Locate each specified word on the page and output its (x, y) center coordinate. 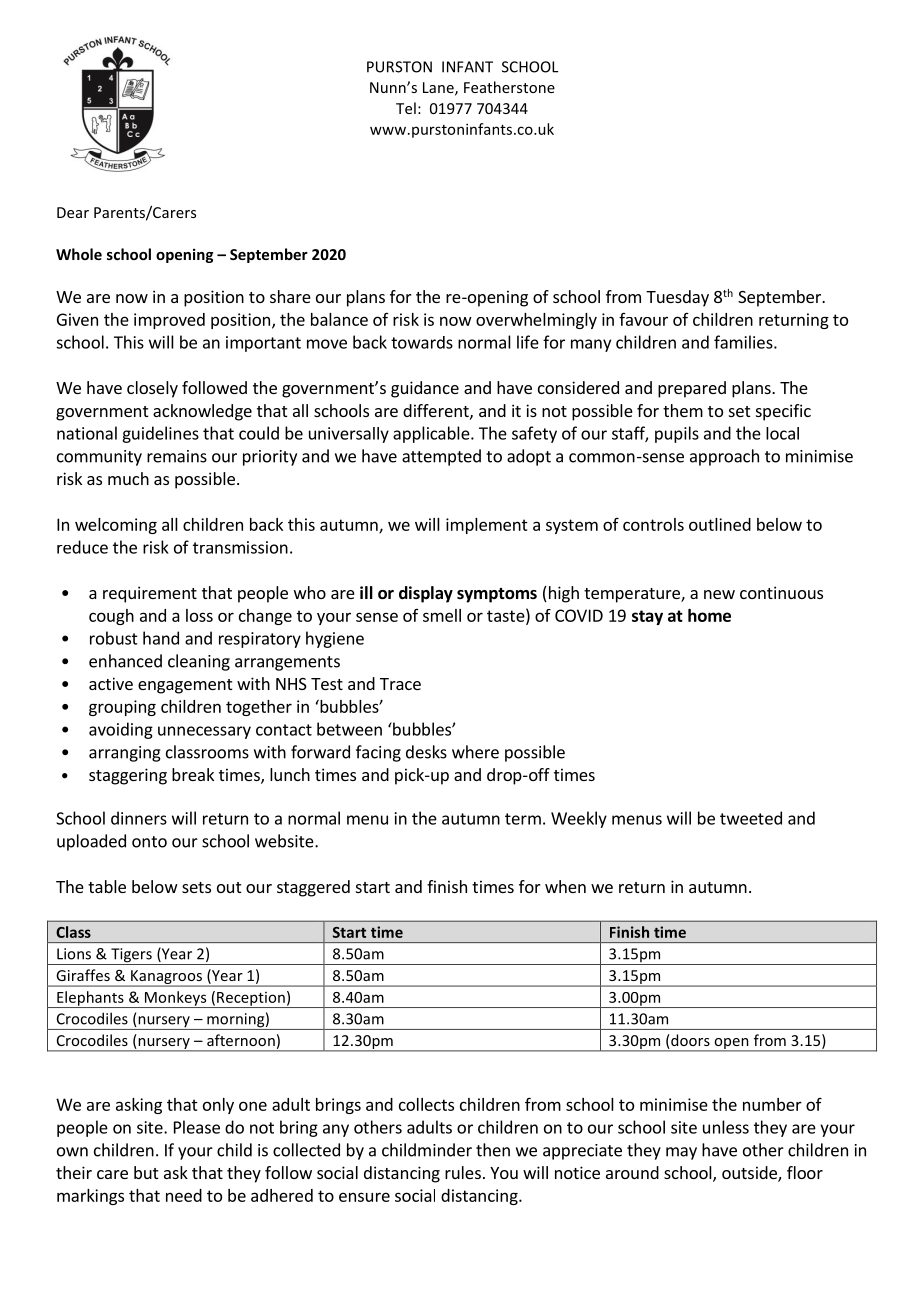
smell (442, 615)
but (146, 1172)
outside (750, 1174)
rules (463, 1172)
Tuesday (677, 298)
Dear (73, 212)
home (709, 615)
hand (161, 638)
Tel (406, 108)
